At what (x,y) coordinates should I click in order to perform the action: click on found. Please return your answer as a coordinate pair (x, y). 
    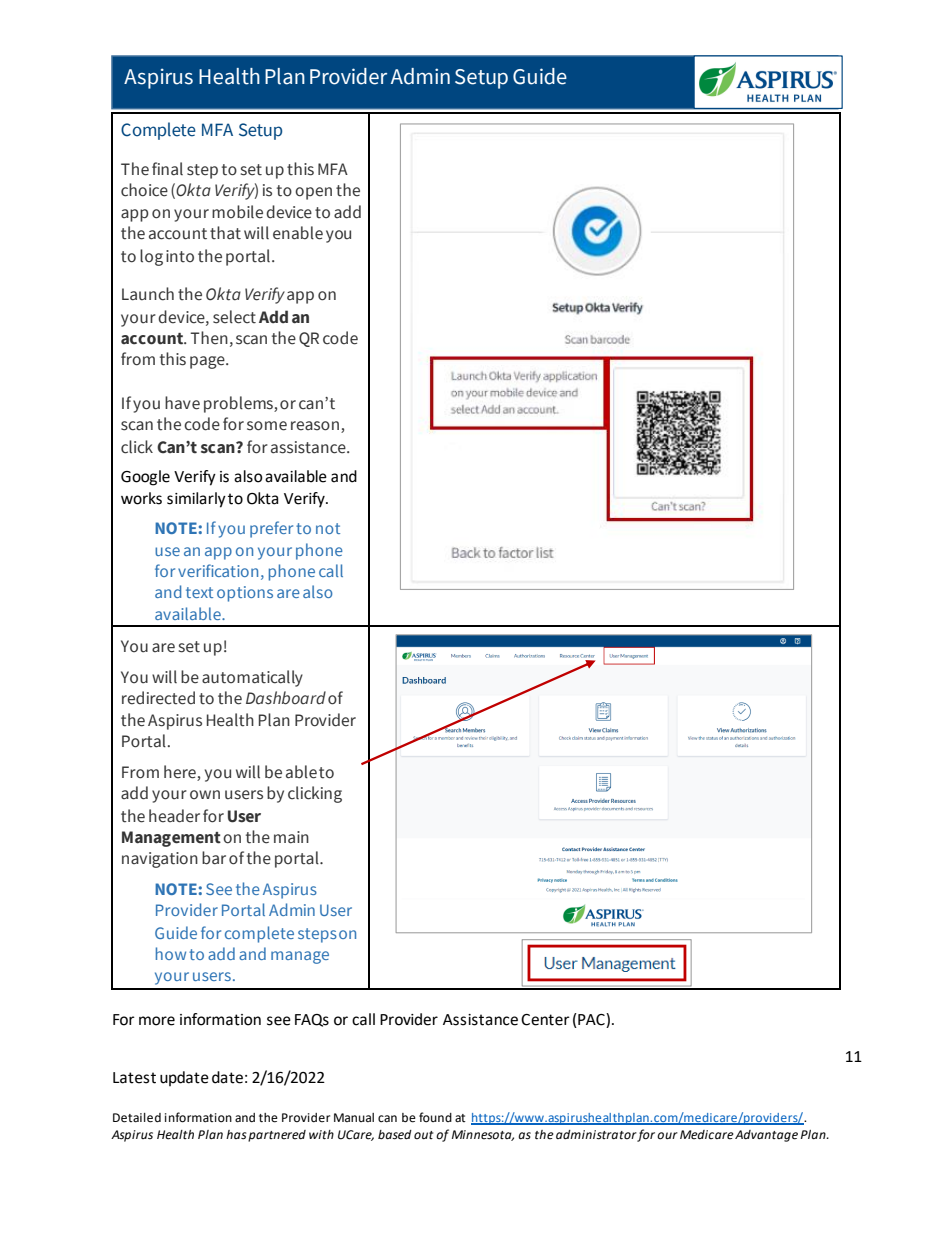
    Looking at the image, I should click on (435, 1117).
